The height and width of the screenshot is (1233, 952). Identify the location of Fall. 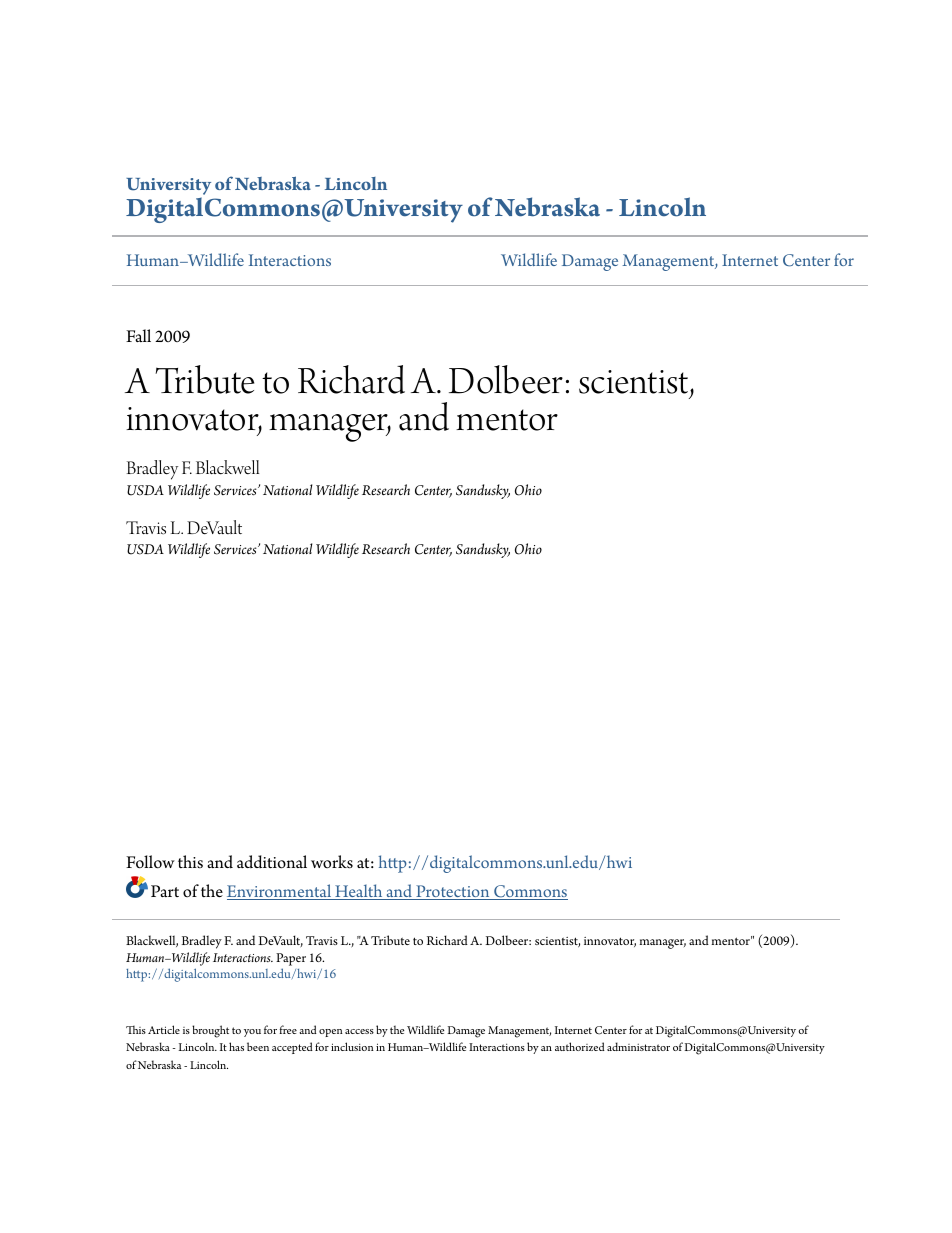
(138, 335).
